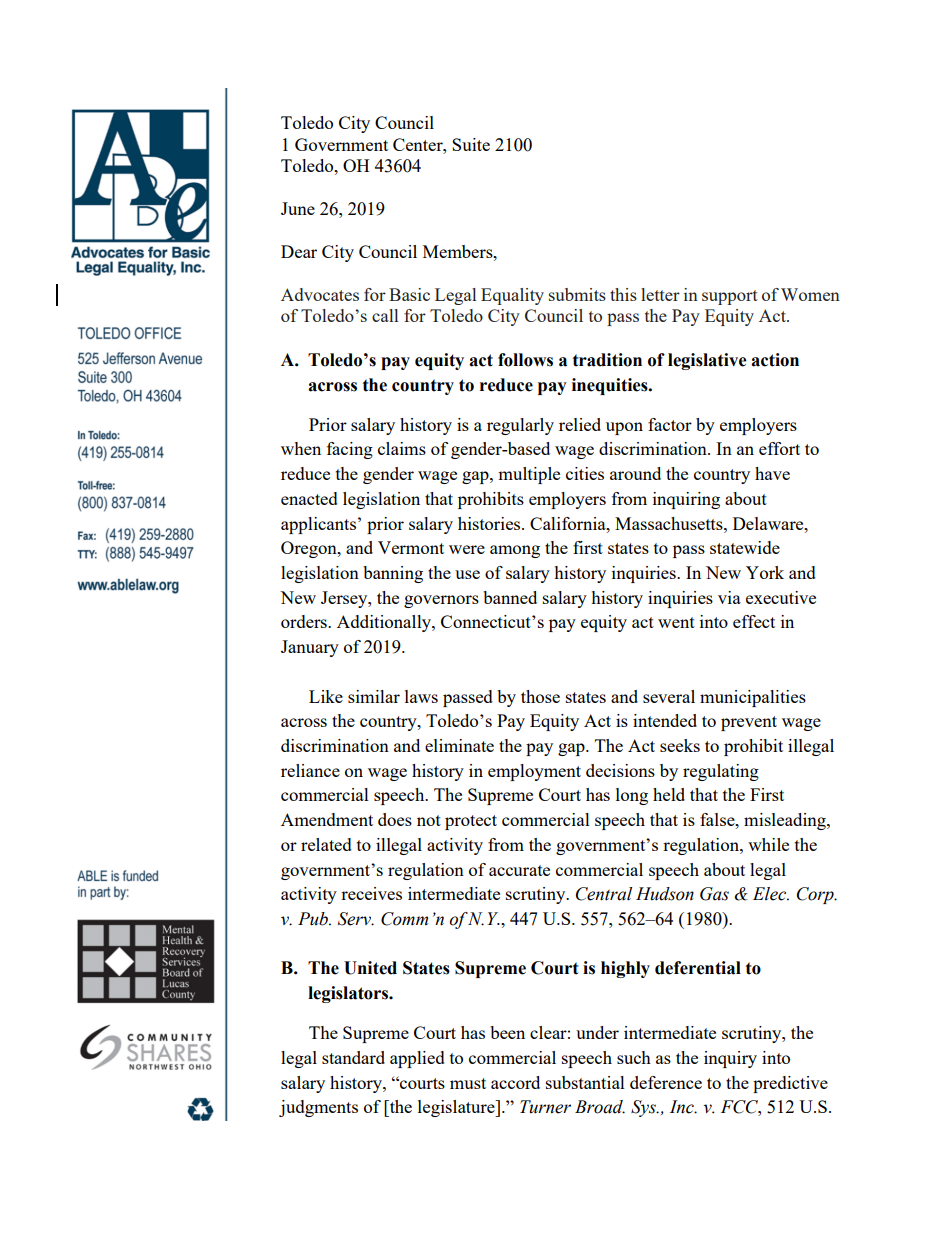 The image size is (952, 1233). I want to click on June, so click(298, 208).
